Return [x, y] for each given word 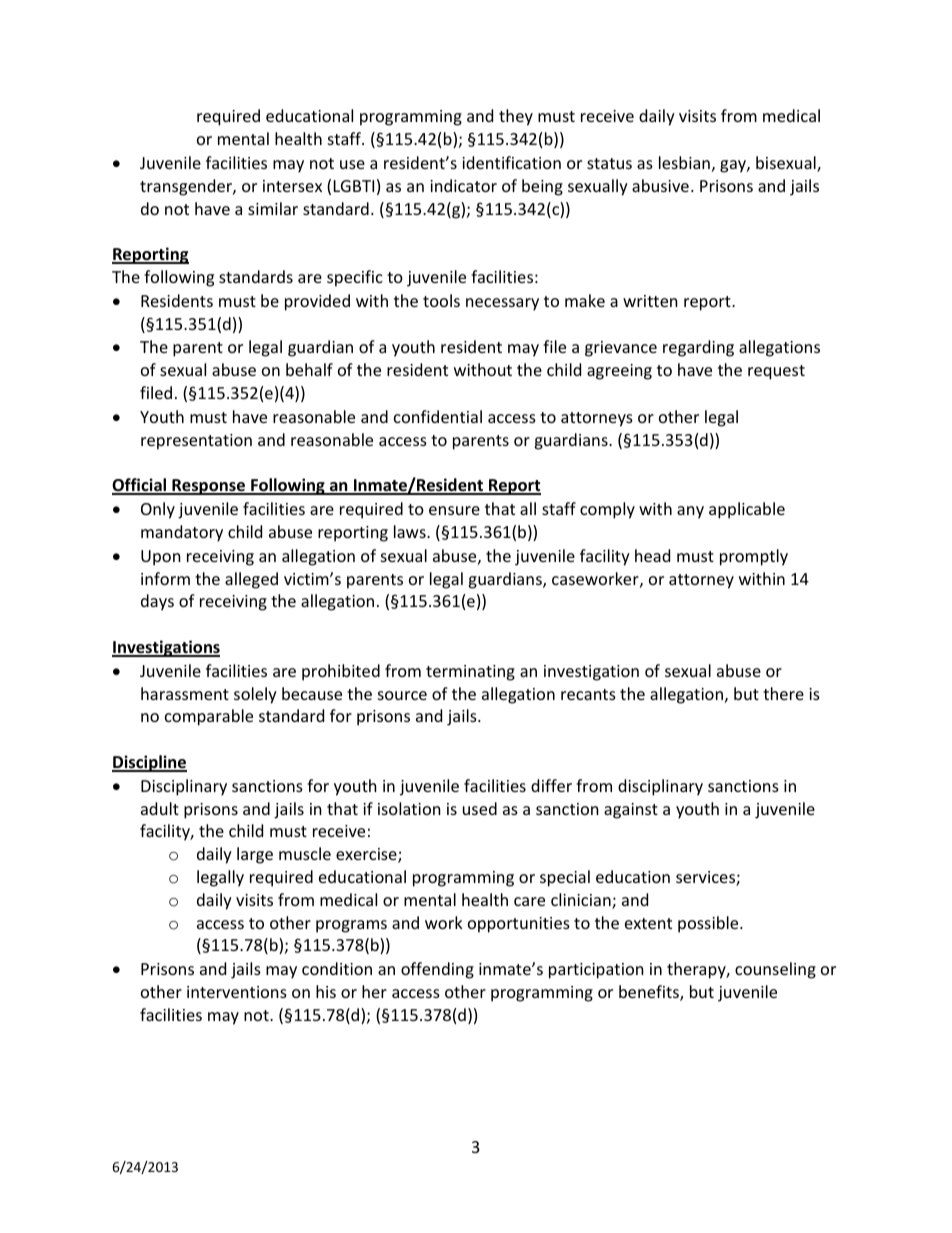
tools [441, 300]
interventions [237, 992]
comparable [209, 717]
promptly [754, 557]
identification [511, 162]
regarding [698, 348]
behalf [309, 369]
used [480, 808]
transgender [187, 187]
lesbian [684, 162]
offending [437, 970]
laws [411, 531]
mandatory [182, 533]
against [631, 811]
